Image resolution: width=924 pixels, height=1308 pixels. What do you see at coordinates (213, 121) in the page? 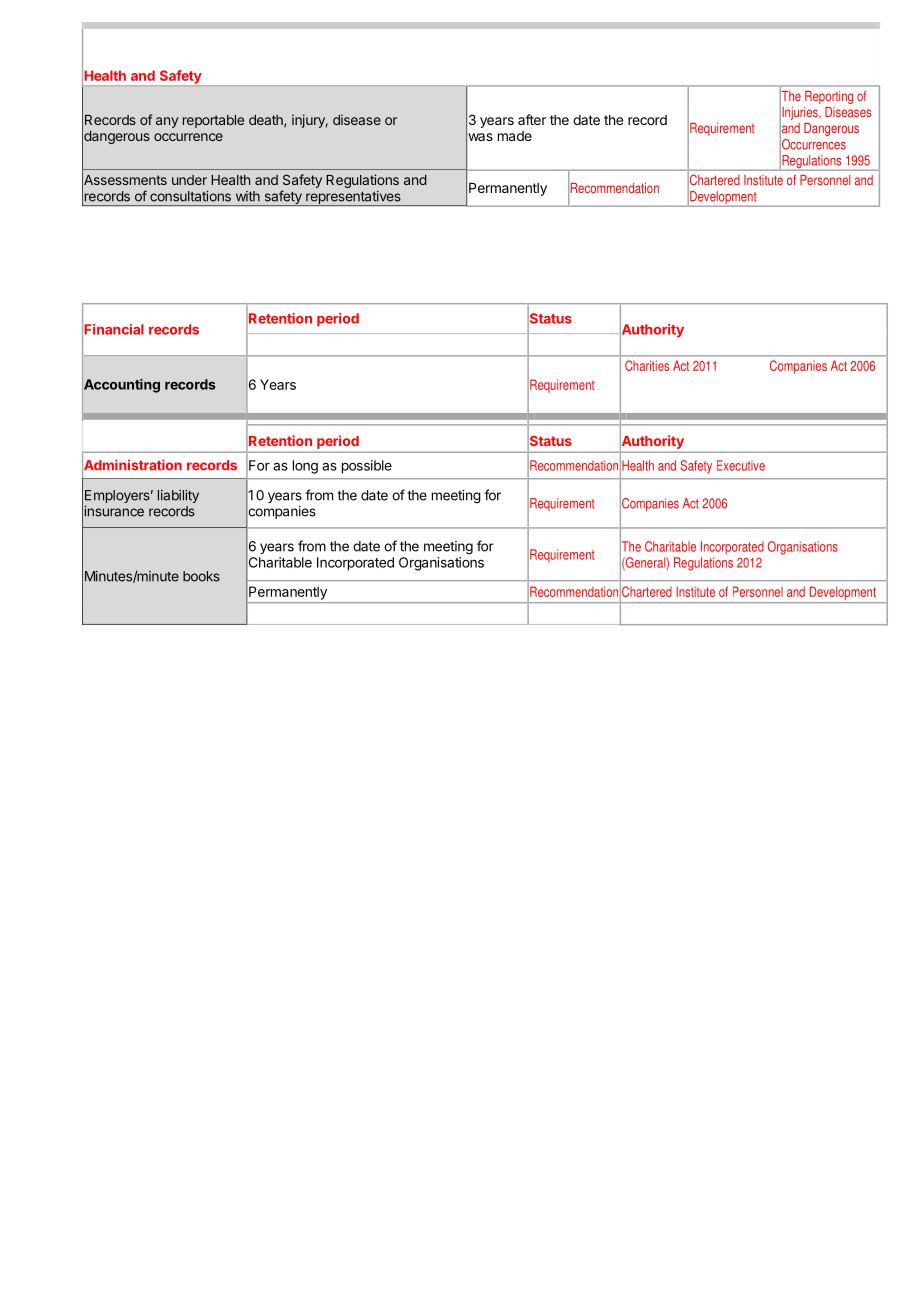
I see `reportable` at bounding box center [213, 121].
